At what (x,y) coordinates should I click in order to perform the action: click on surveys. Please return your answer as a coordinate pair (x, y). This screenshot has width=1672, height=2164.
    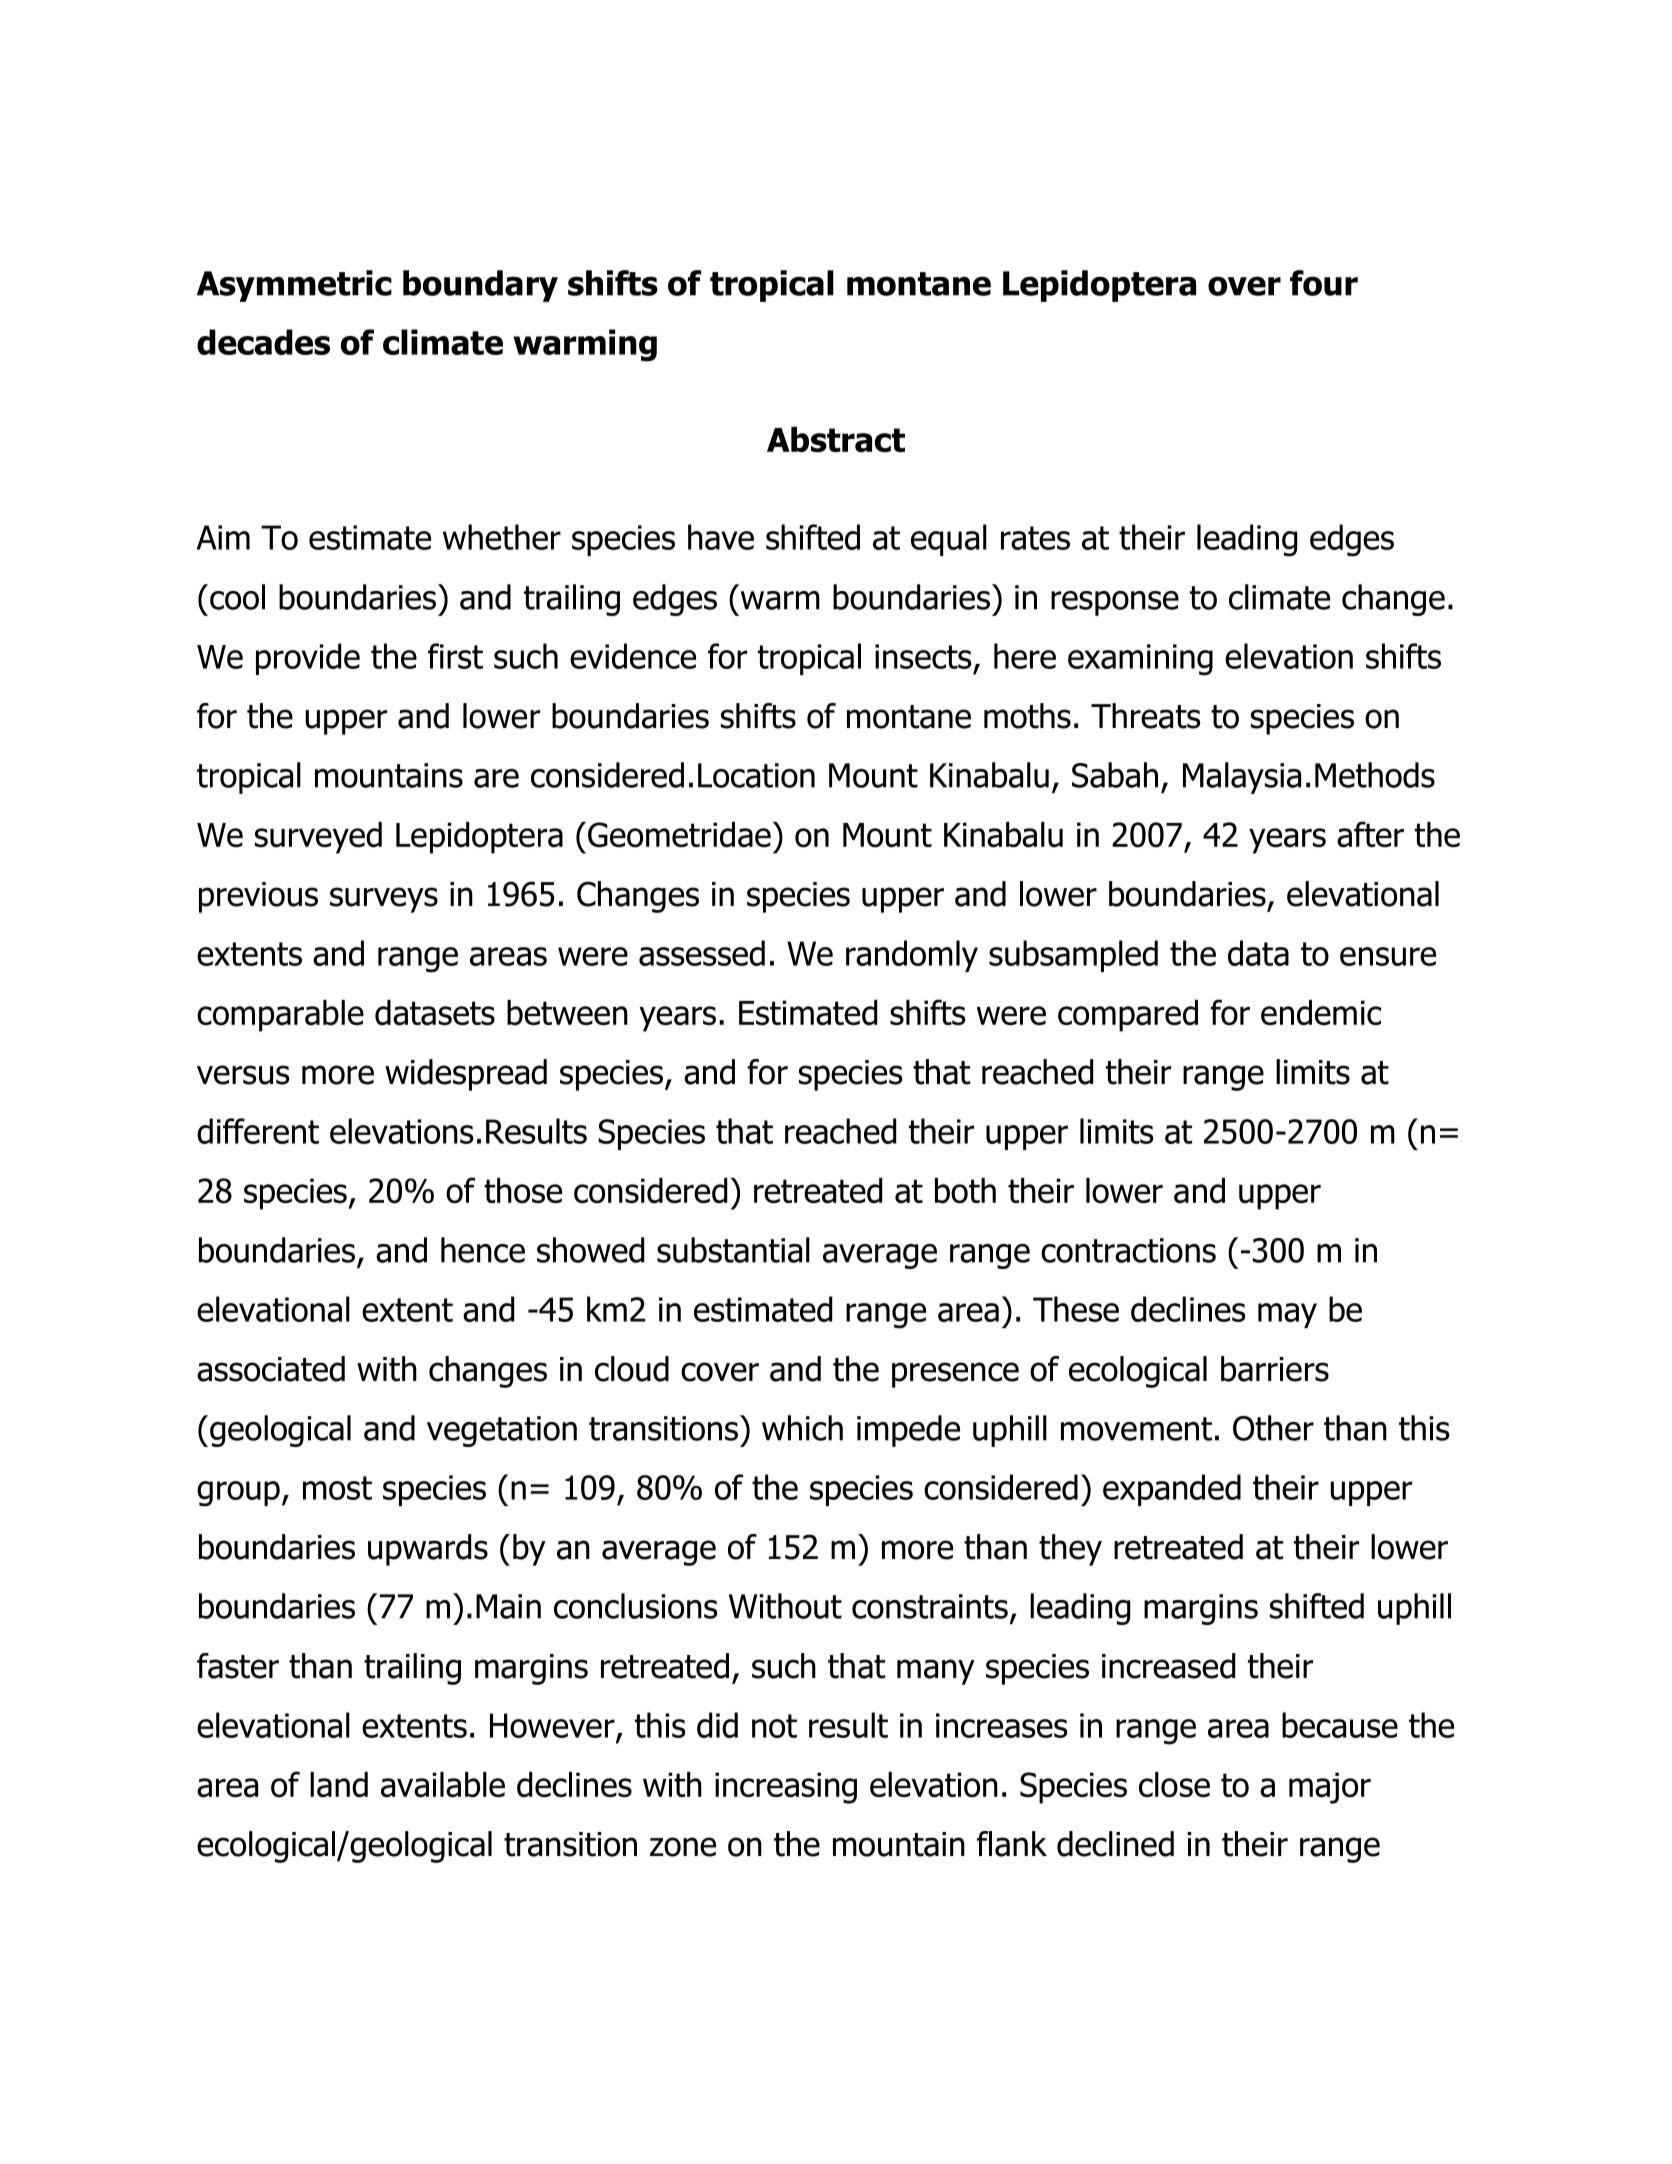
    Looking at the image, I should click on (384, 900).
